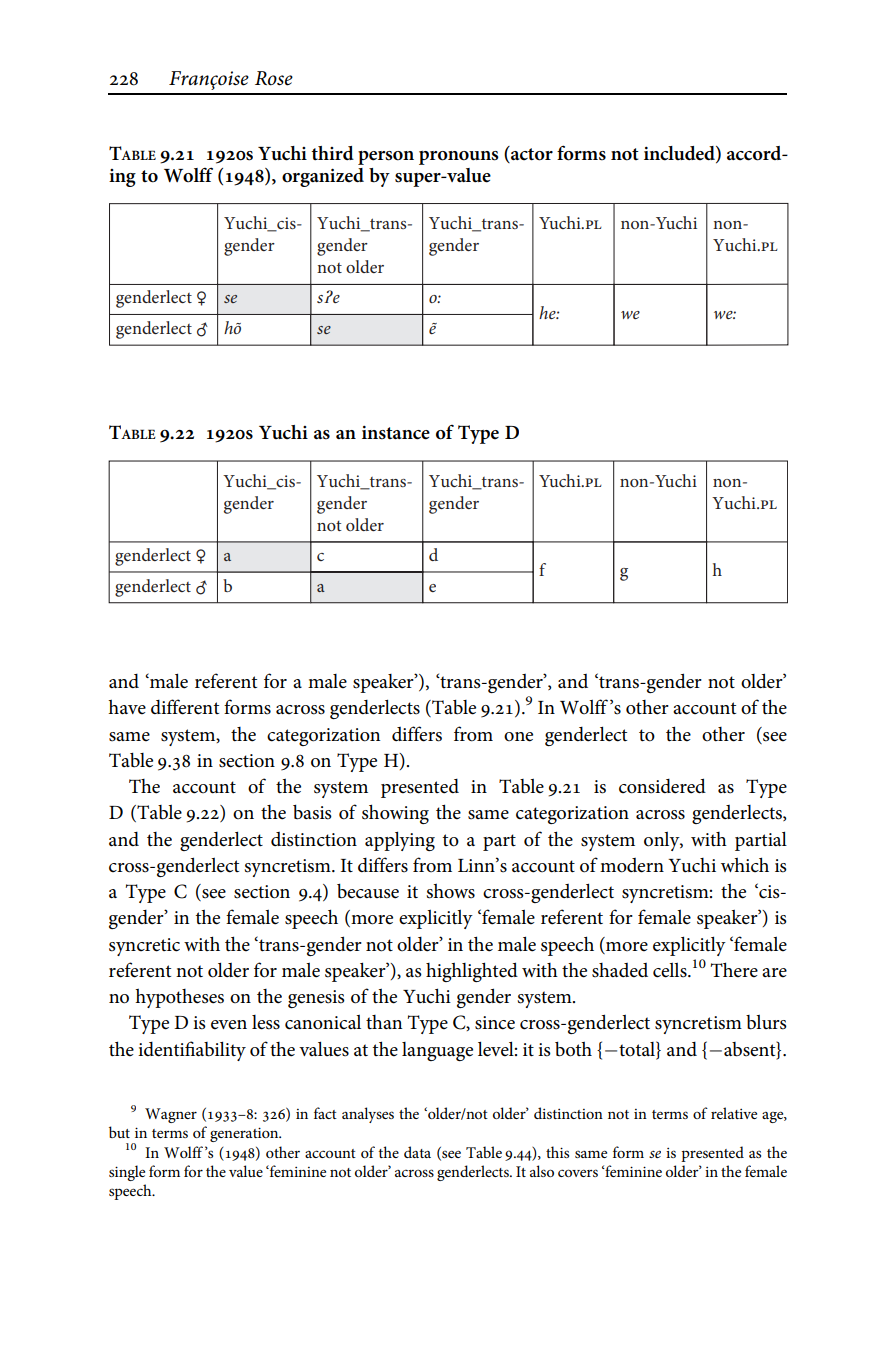  Describe the element at coordinates (185, 707) in the screenshot. I see `different` at that location.
